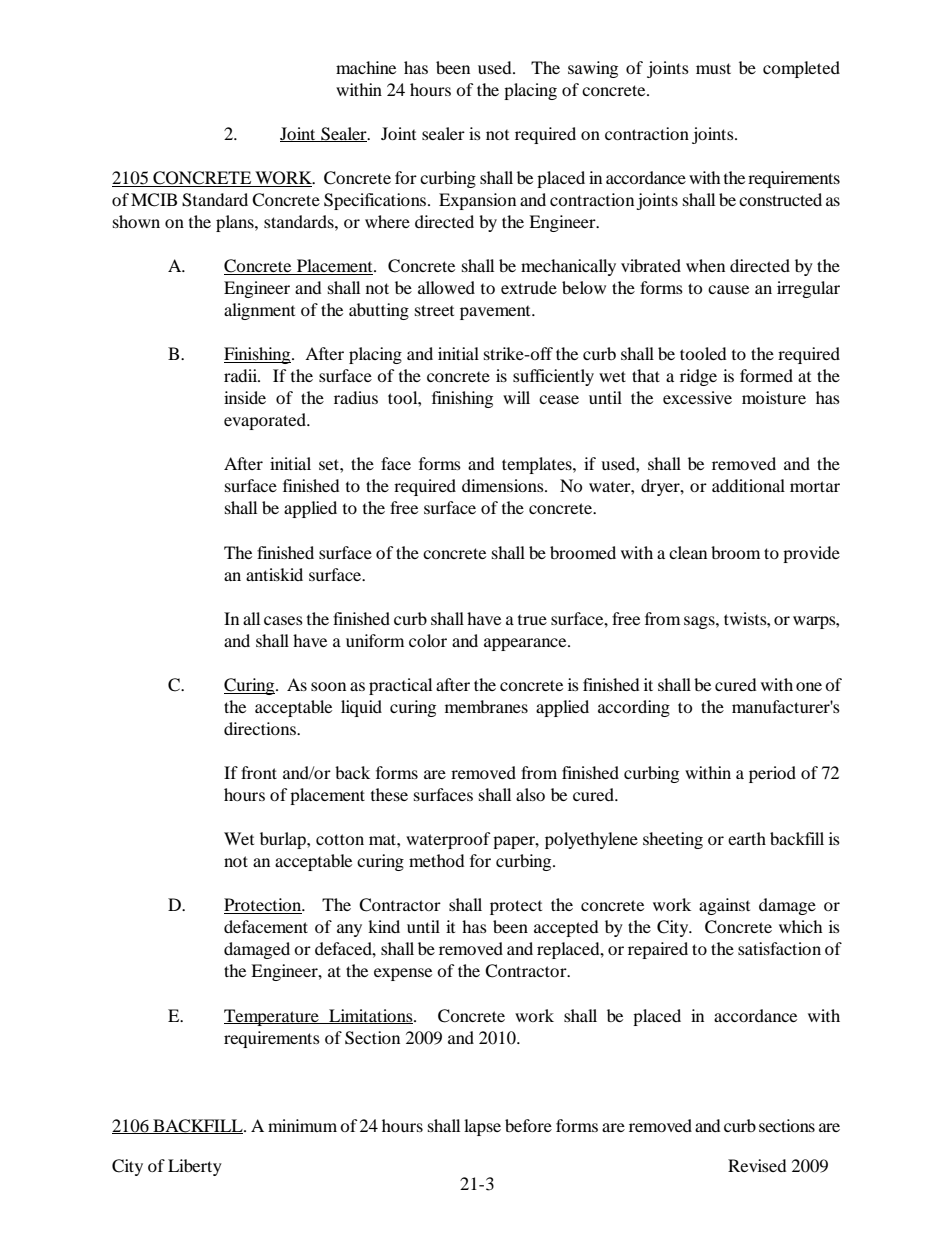 The width and height of the image is (952, 1233). What do you see at coordinates (757, 1165) in the image?
I see `Revised` at bounding box center [757, 1165].
